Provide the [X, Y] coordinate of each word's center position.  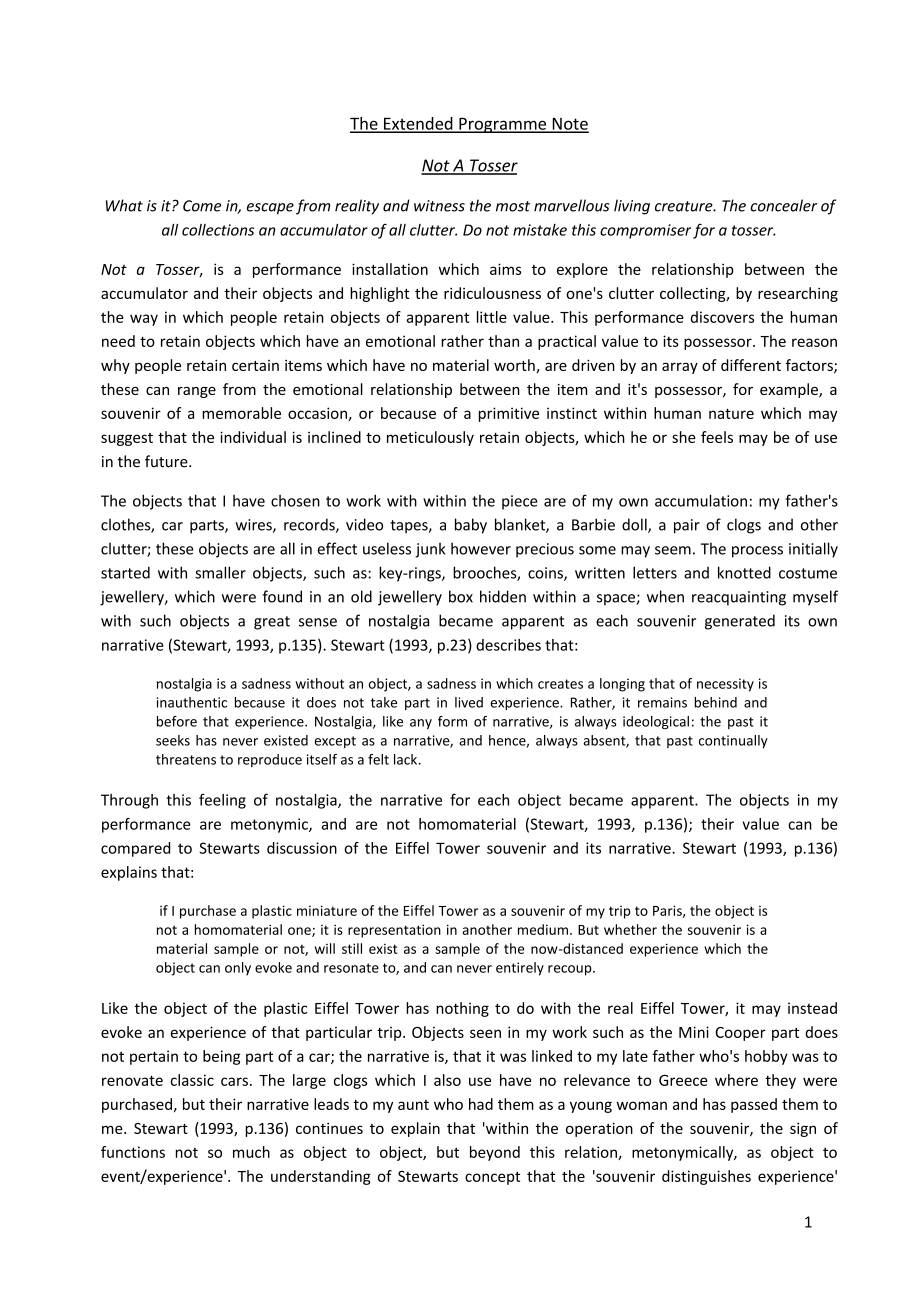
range [197, 392]
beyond [495, 1153]
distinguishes [706, 1177]
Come [202, 206]
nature [731, 413]
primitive [509, 414]
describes [508, 645]
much [251, 1152]
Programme [503, 125]
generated [740, 622]
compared [135, 849]
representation [394, 931]
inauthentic [192, 702]
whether [630, 929]
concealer [783, 205]
